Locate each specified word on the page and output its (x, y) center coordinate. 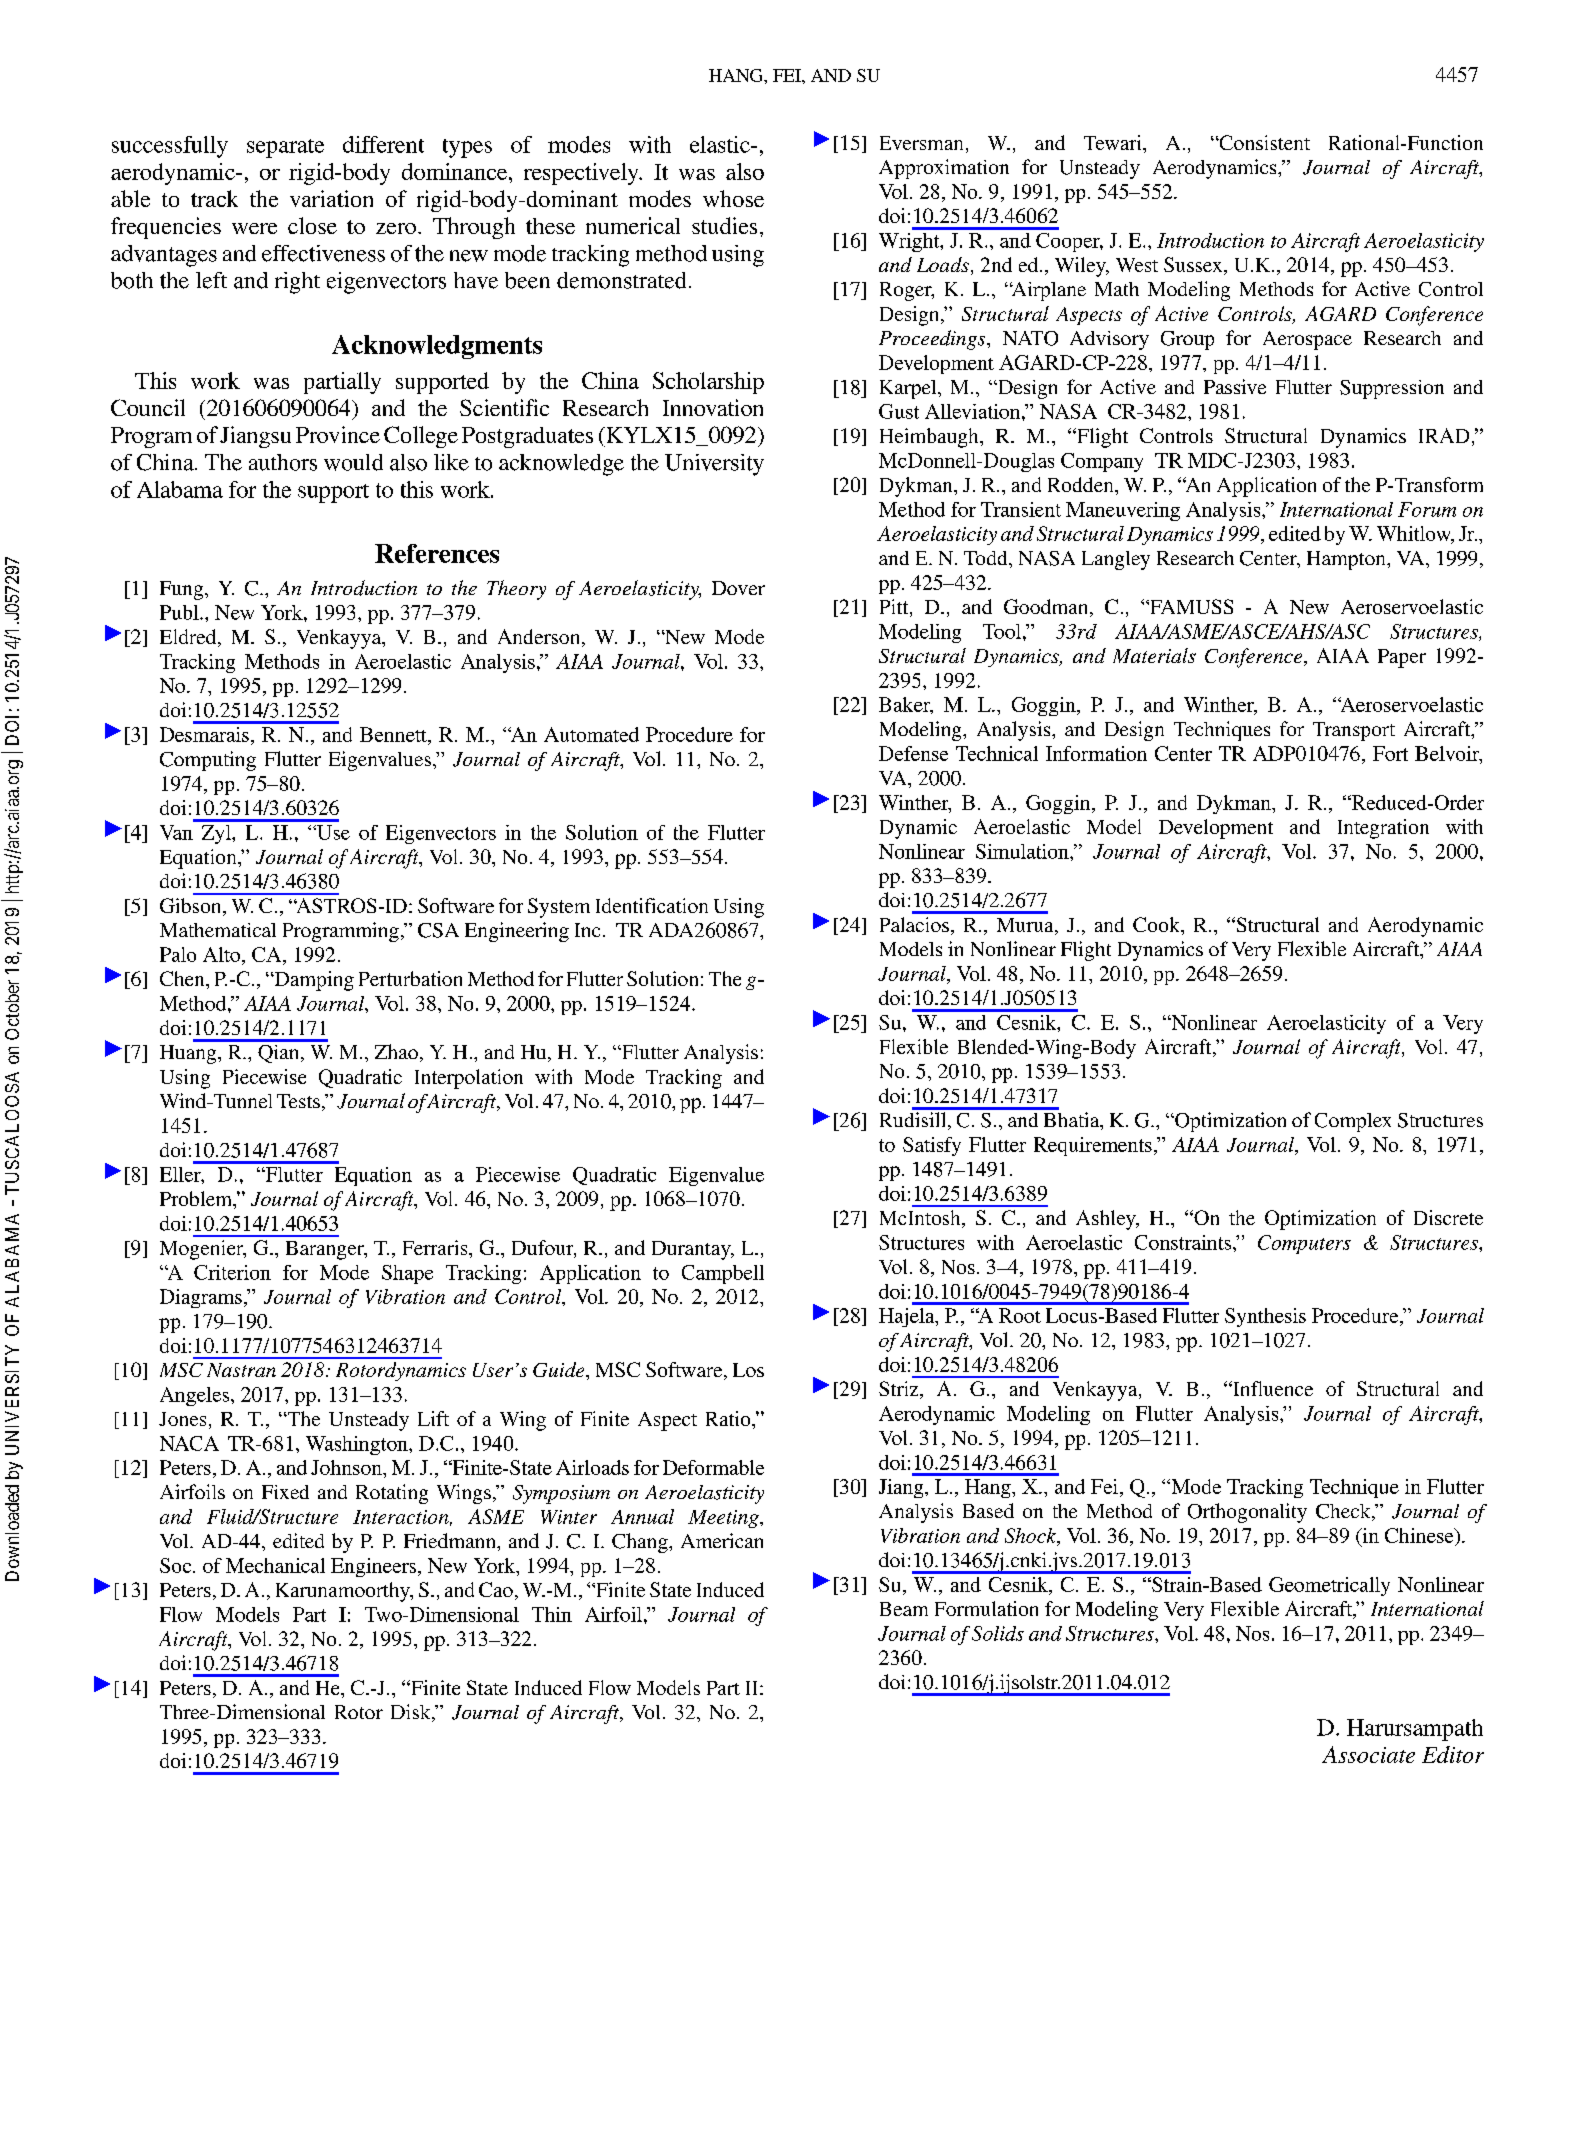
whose (733, 198)
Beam (904, 1609)
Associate (1368, 1754)
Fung (183, 590)
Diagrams (201, 1298)
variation (331, 198)
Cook (1157, 924)
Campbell (723, 1274)
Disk (412, 1713)
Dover (738, 588)
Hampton (1347, 560)
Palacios (914, 924)
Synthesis (1265, 1317)
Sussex (1194, 266)
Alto (223, 954)
